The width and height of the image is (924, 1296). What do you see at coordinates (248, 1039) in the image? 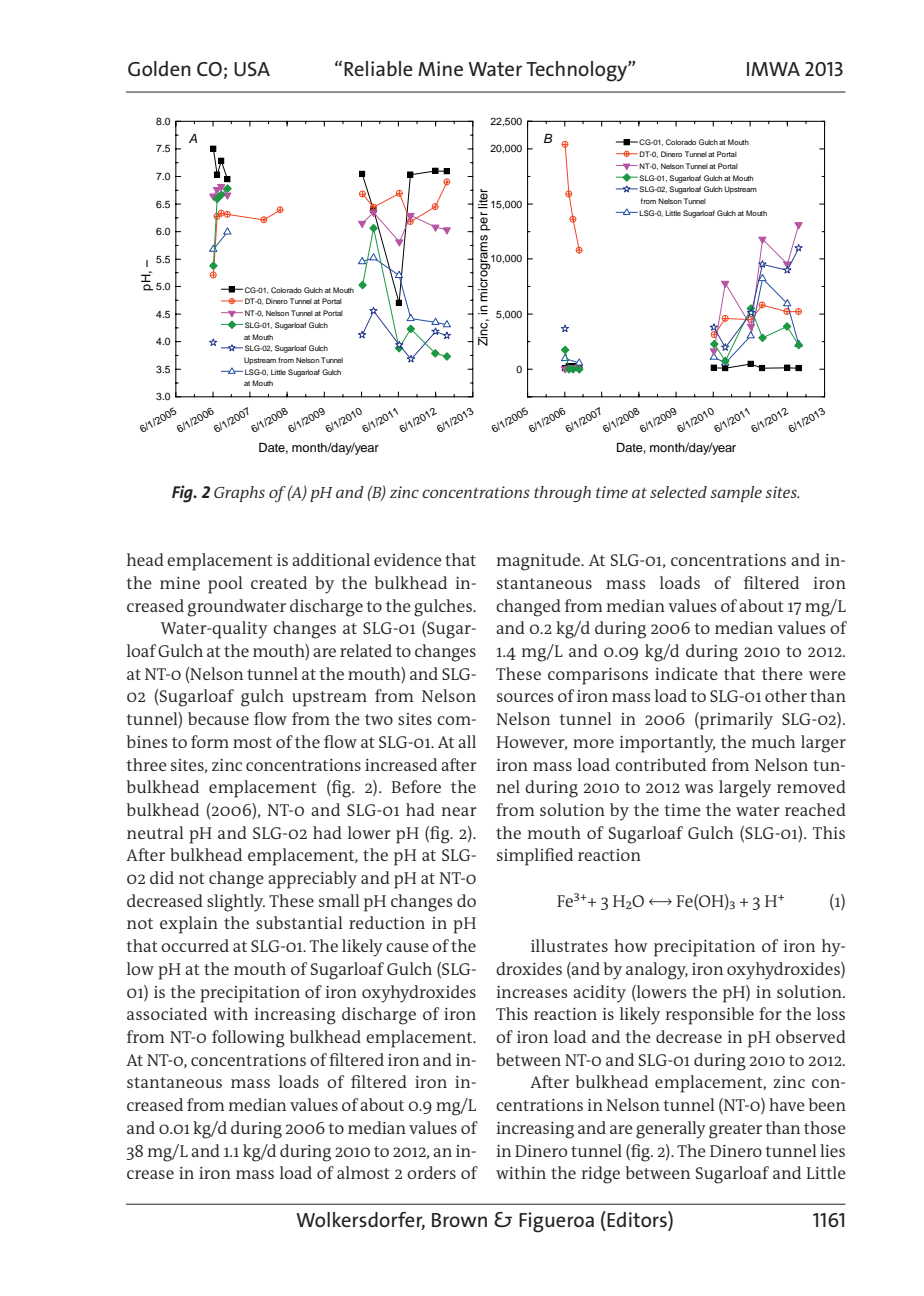
I see `following` at bounding box center [248, 1039].
